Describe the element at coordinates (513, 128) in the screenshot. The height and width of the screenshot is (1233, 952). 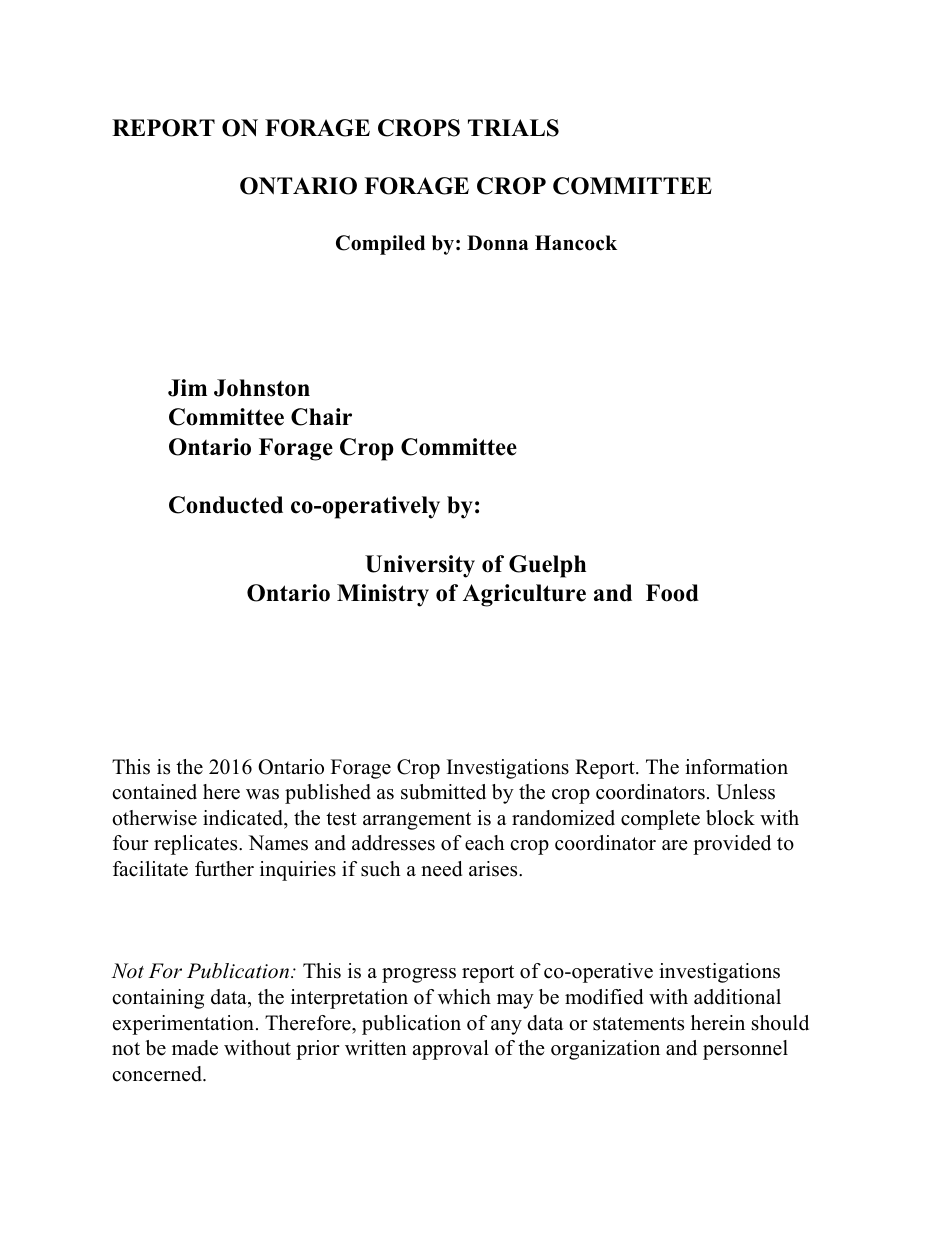
I see `TRIALS` at that location.
